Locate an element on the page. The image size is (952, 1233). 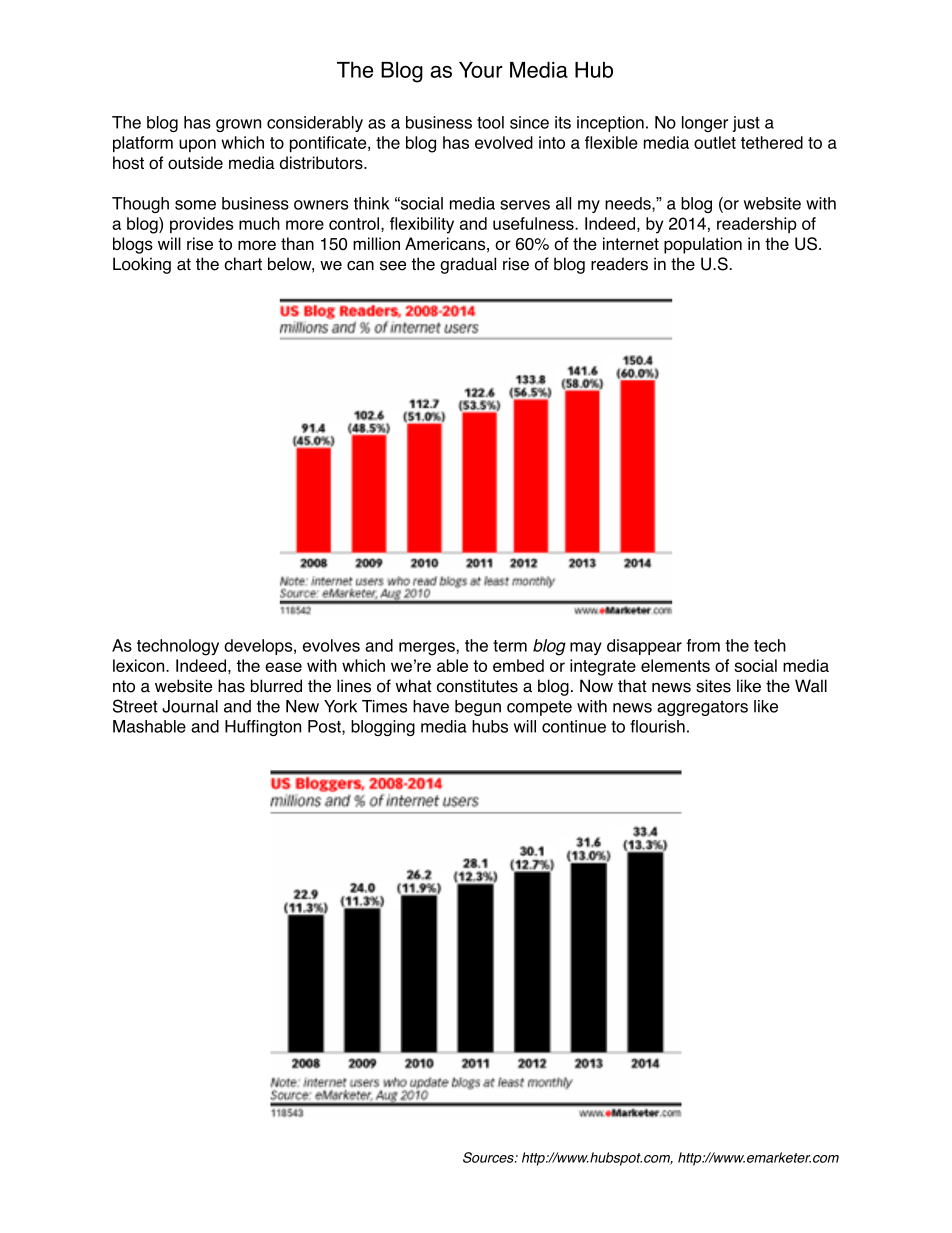
lexicon is located at coordinates (140, 665).
